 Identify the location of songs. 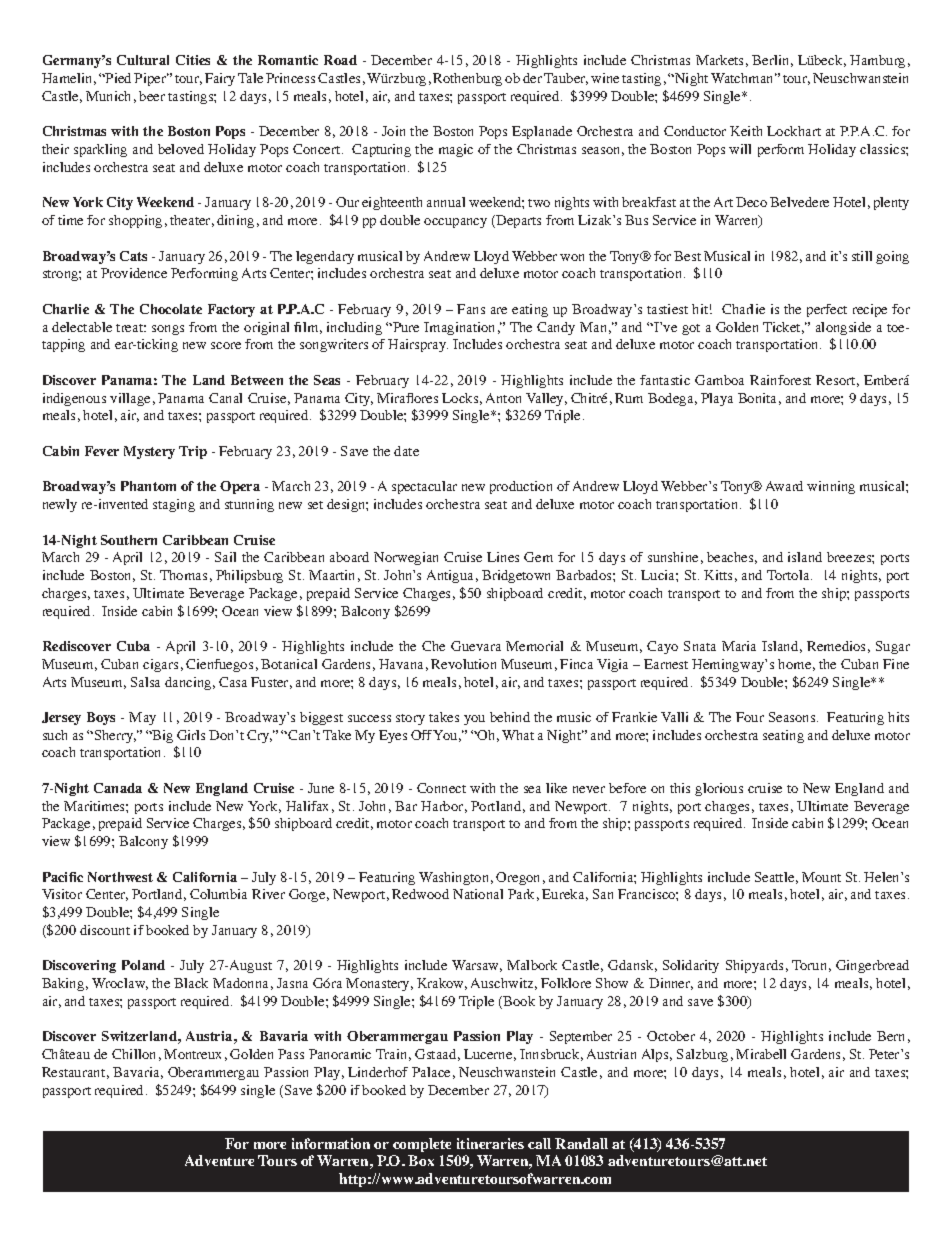
(168, 330).
